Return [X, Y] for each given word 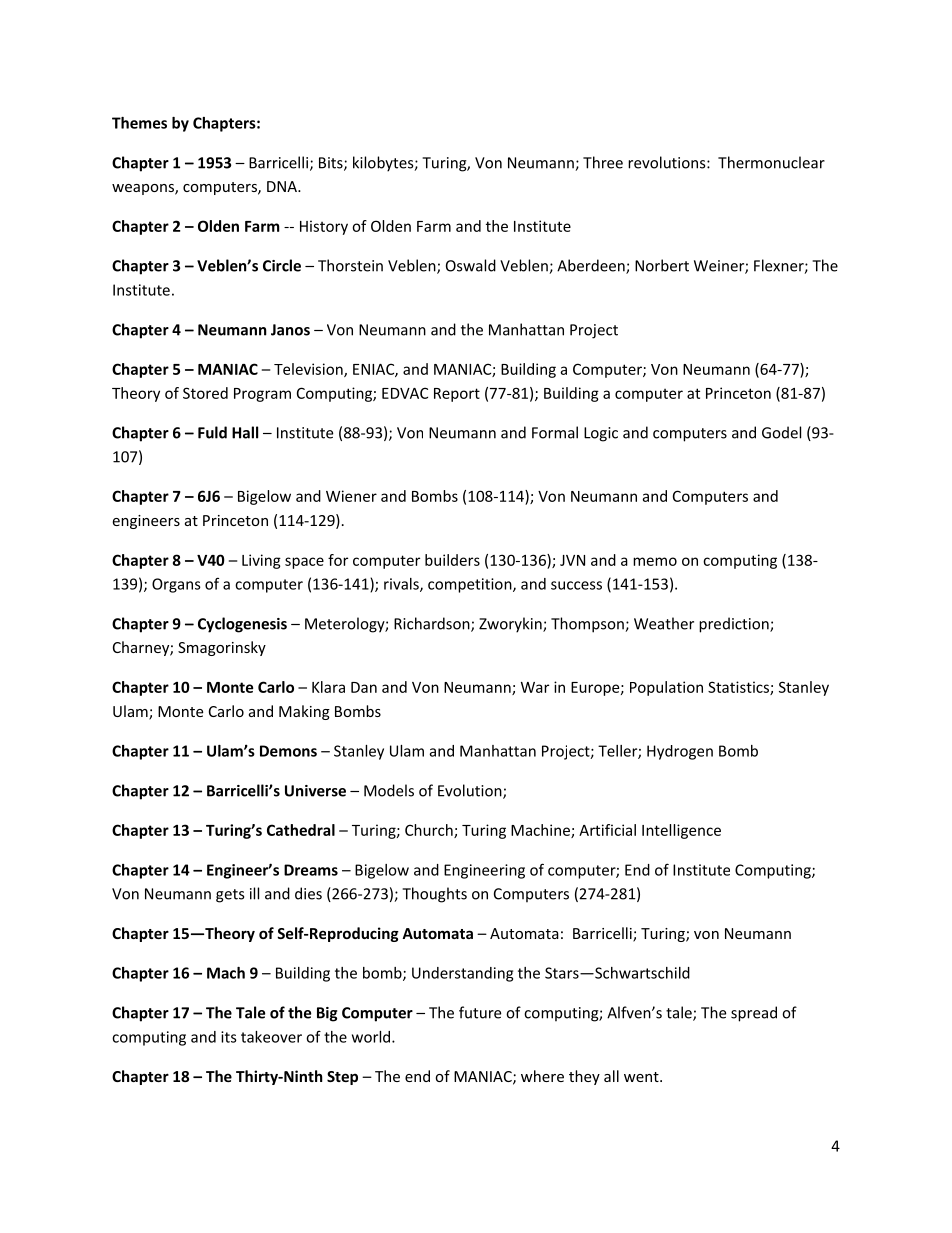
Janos [290, 330]
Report [457, 395]
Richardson [433, 624]
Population [666, 688]
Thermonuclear [771, 162]
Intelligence [681, 831]
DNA [283, 186]
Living [261, 561]
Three [603, 162]
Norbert [662, 265]
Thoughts [434, 895]
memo [655, 561]
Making [304, 712]
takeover [271, 1037]
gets [230, 896]
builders [452, 560]
